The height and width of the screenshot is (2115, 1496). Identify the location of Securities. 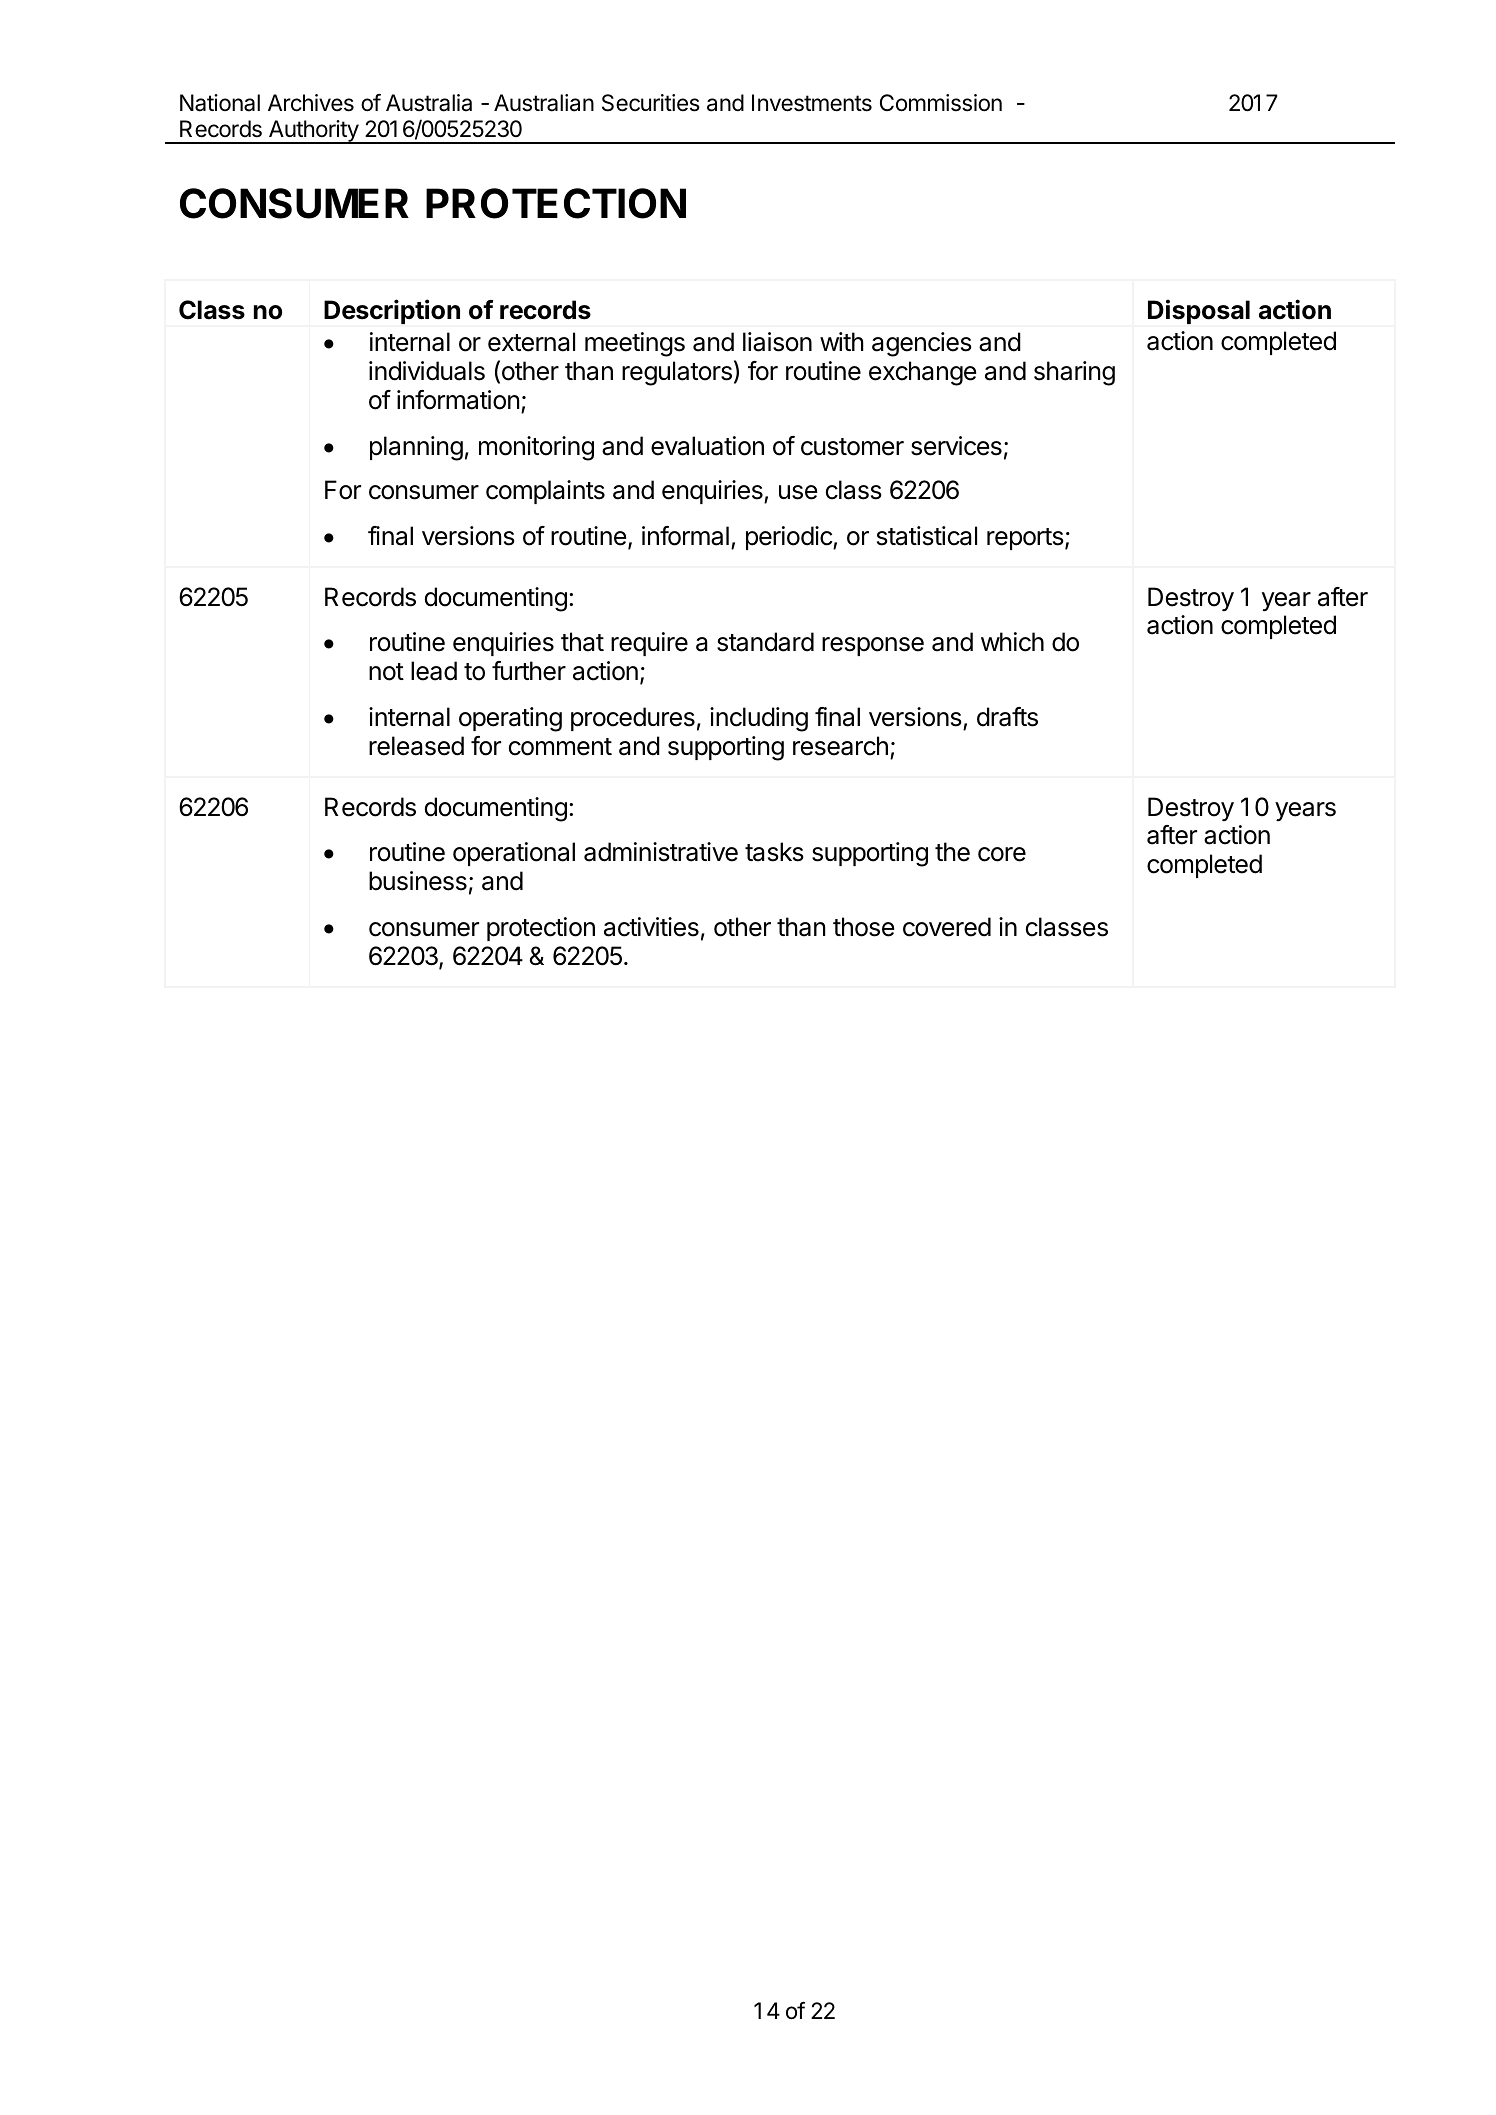
(651, 103).
